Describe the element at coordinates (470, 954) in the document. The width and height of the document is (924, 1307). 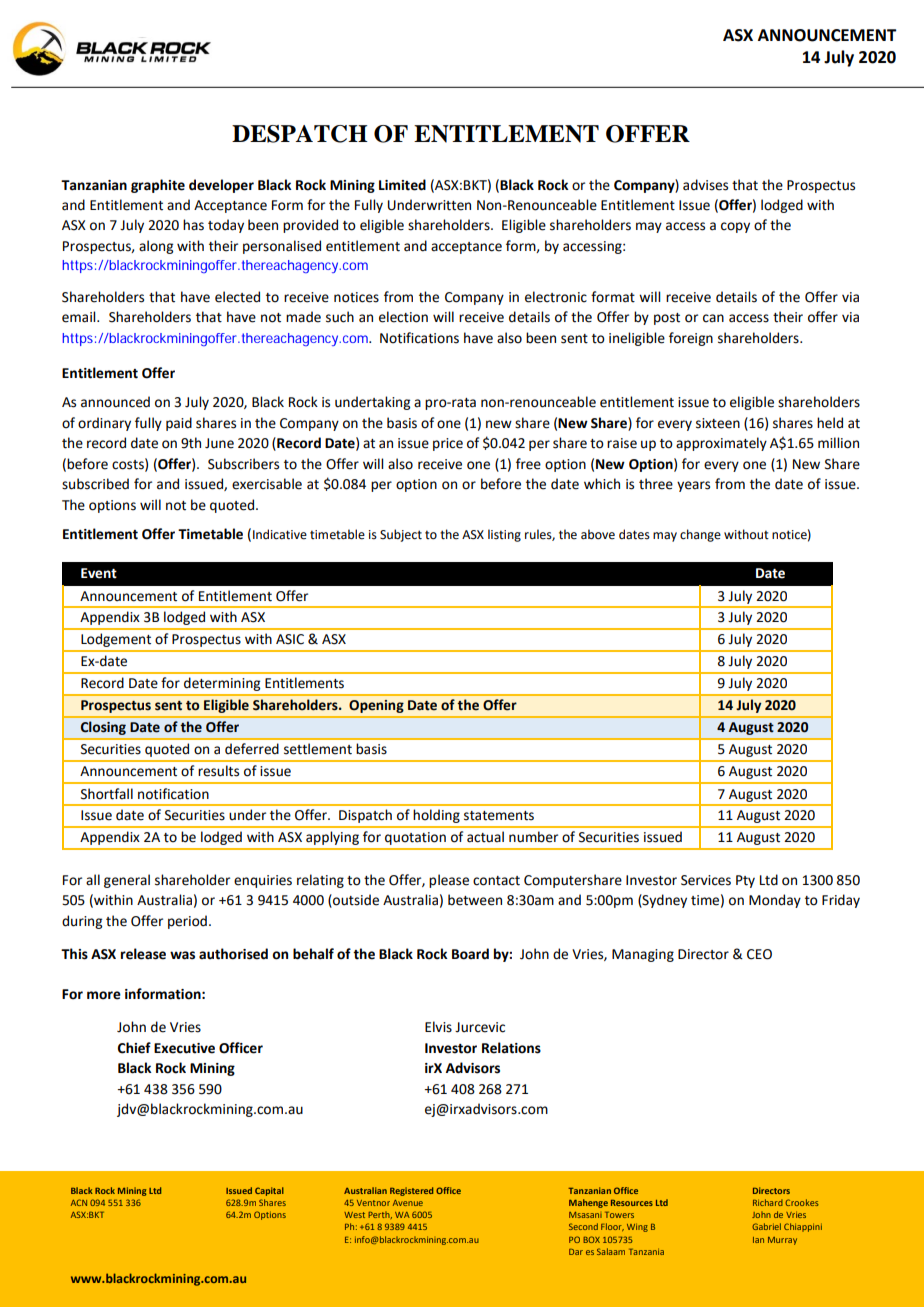
I see `Board` at that location.
